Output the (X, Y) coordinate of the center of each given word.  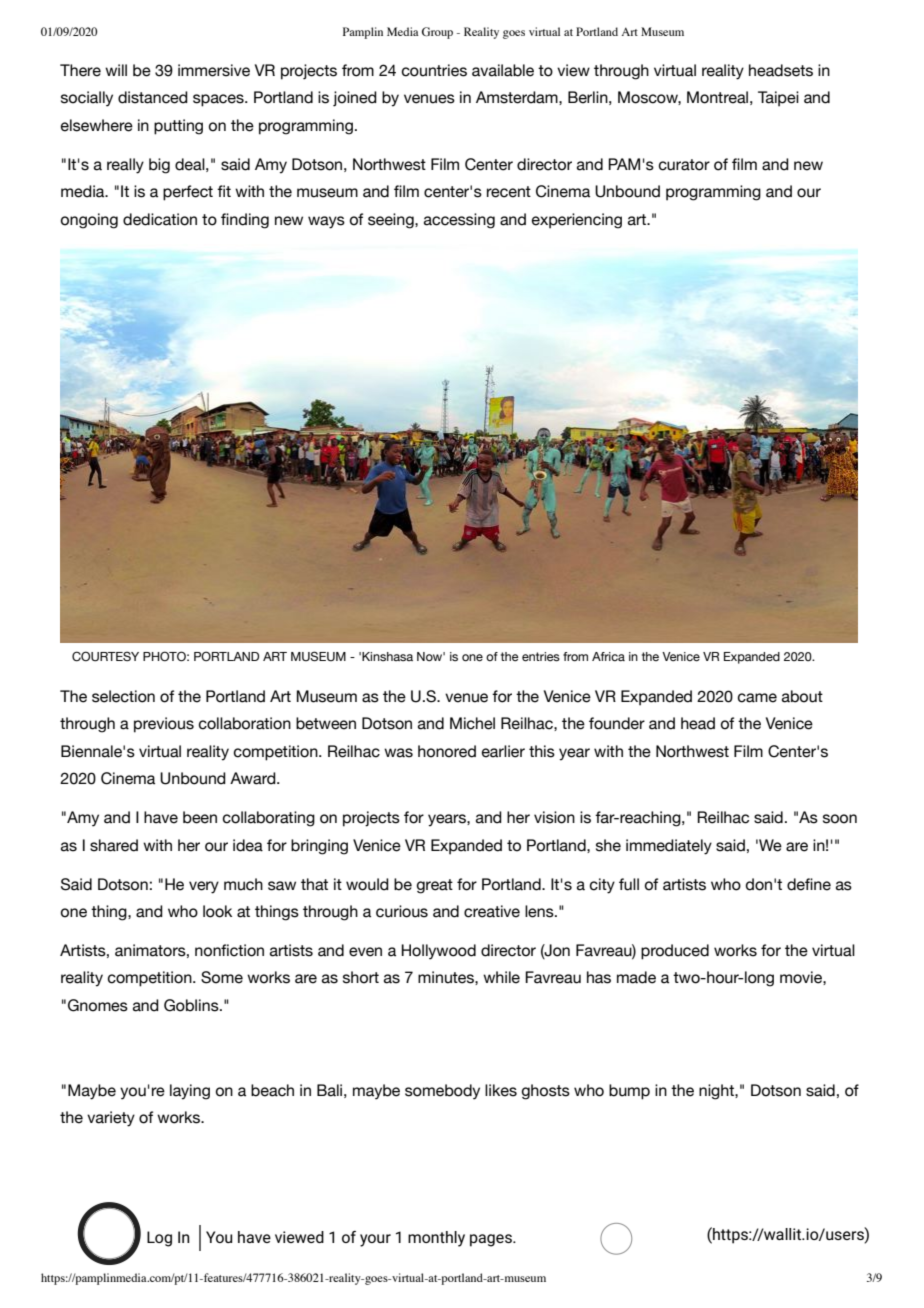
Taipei (778, 99)
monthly (436, 1239)
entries (541, 657)
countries (434, 70)
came (757, 698)
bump (629, 1092)
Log (159, 1239)
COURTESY (105, 656)
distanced (153, 97)
